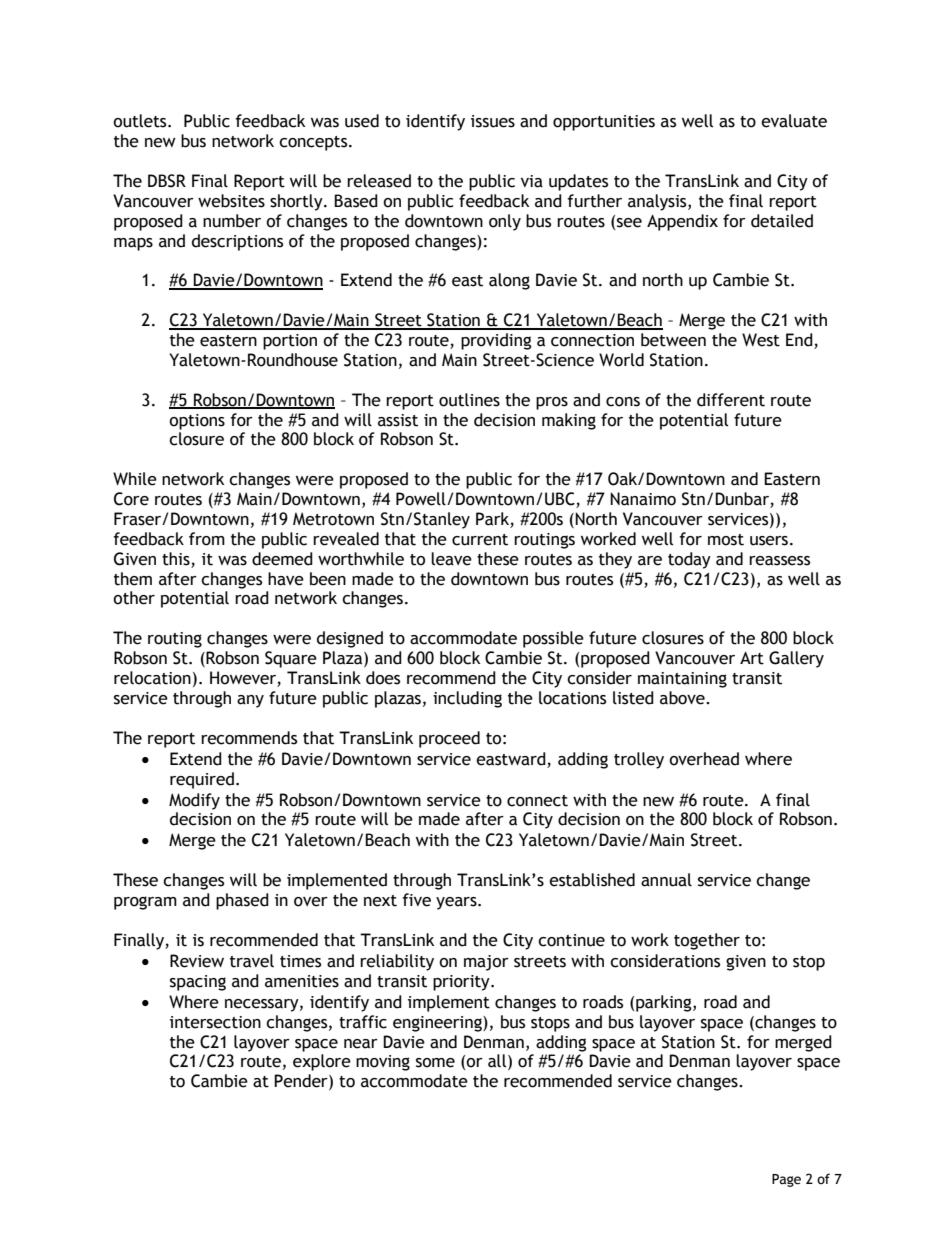  What do you see at coordinates (467, 699) in the screenshot?
I see `including` at bounding box center [467, 699].
